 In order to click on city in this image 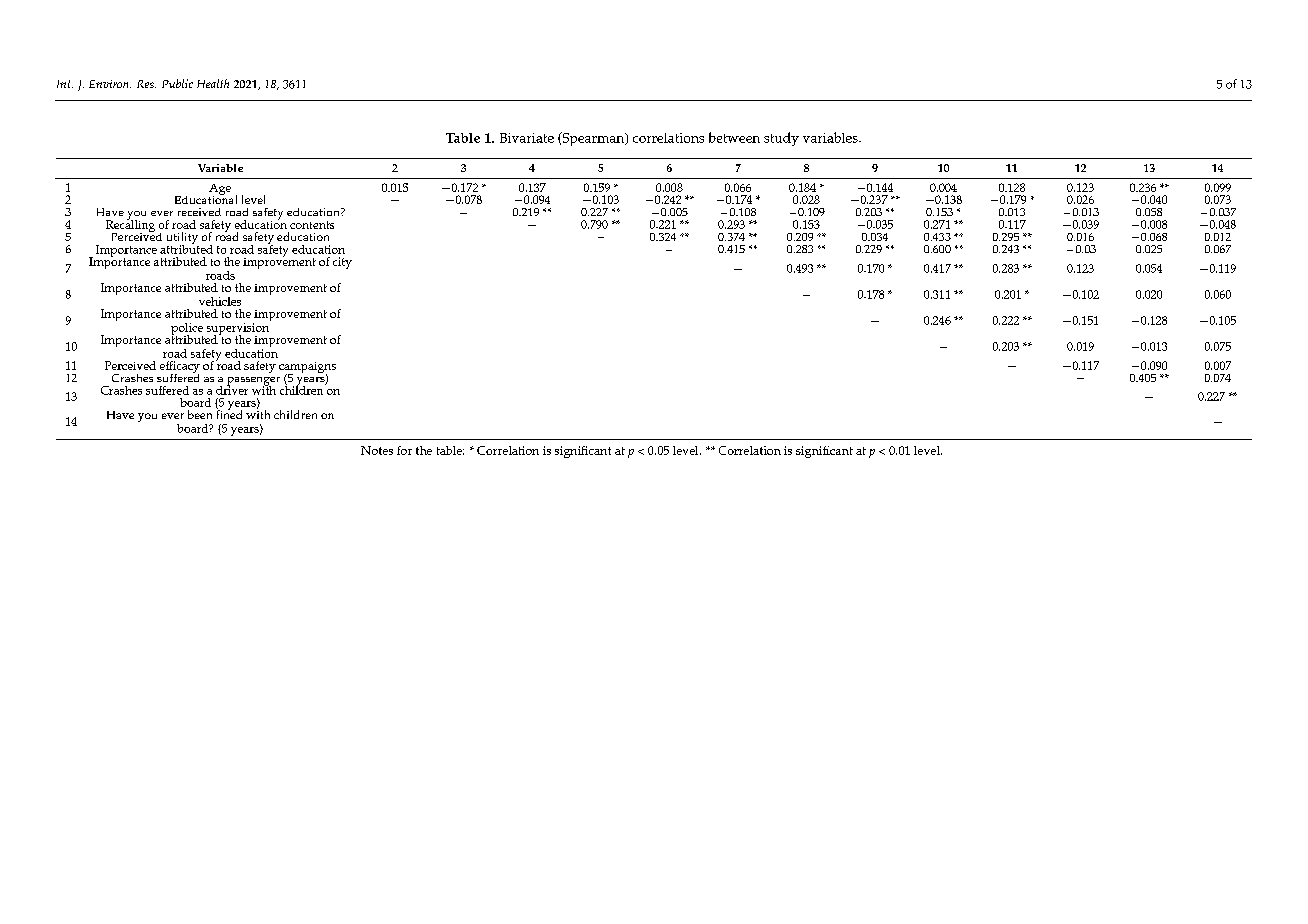, I will do `click(342, 263)`.
